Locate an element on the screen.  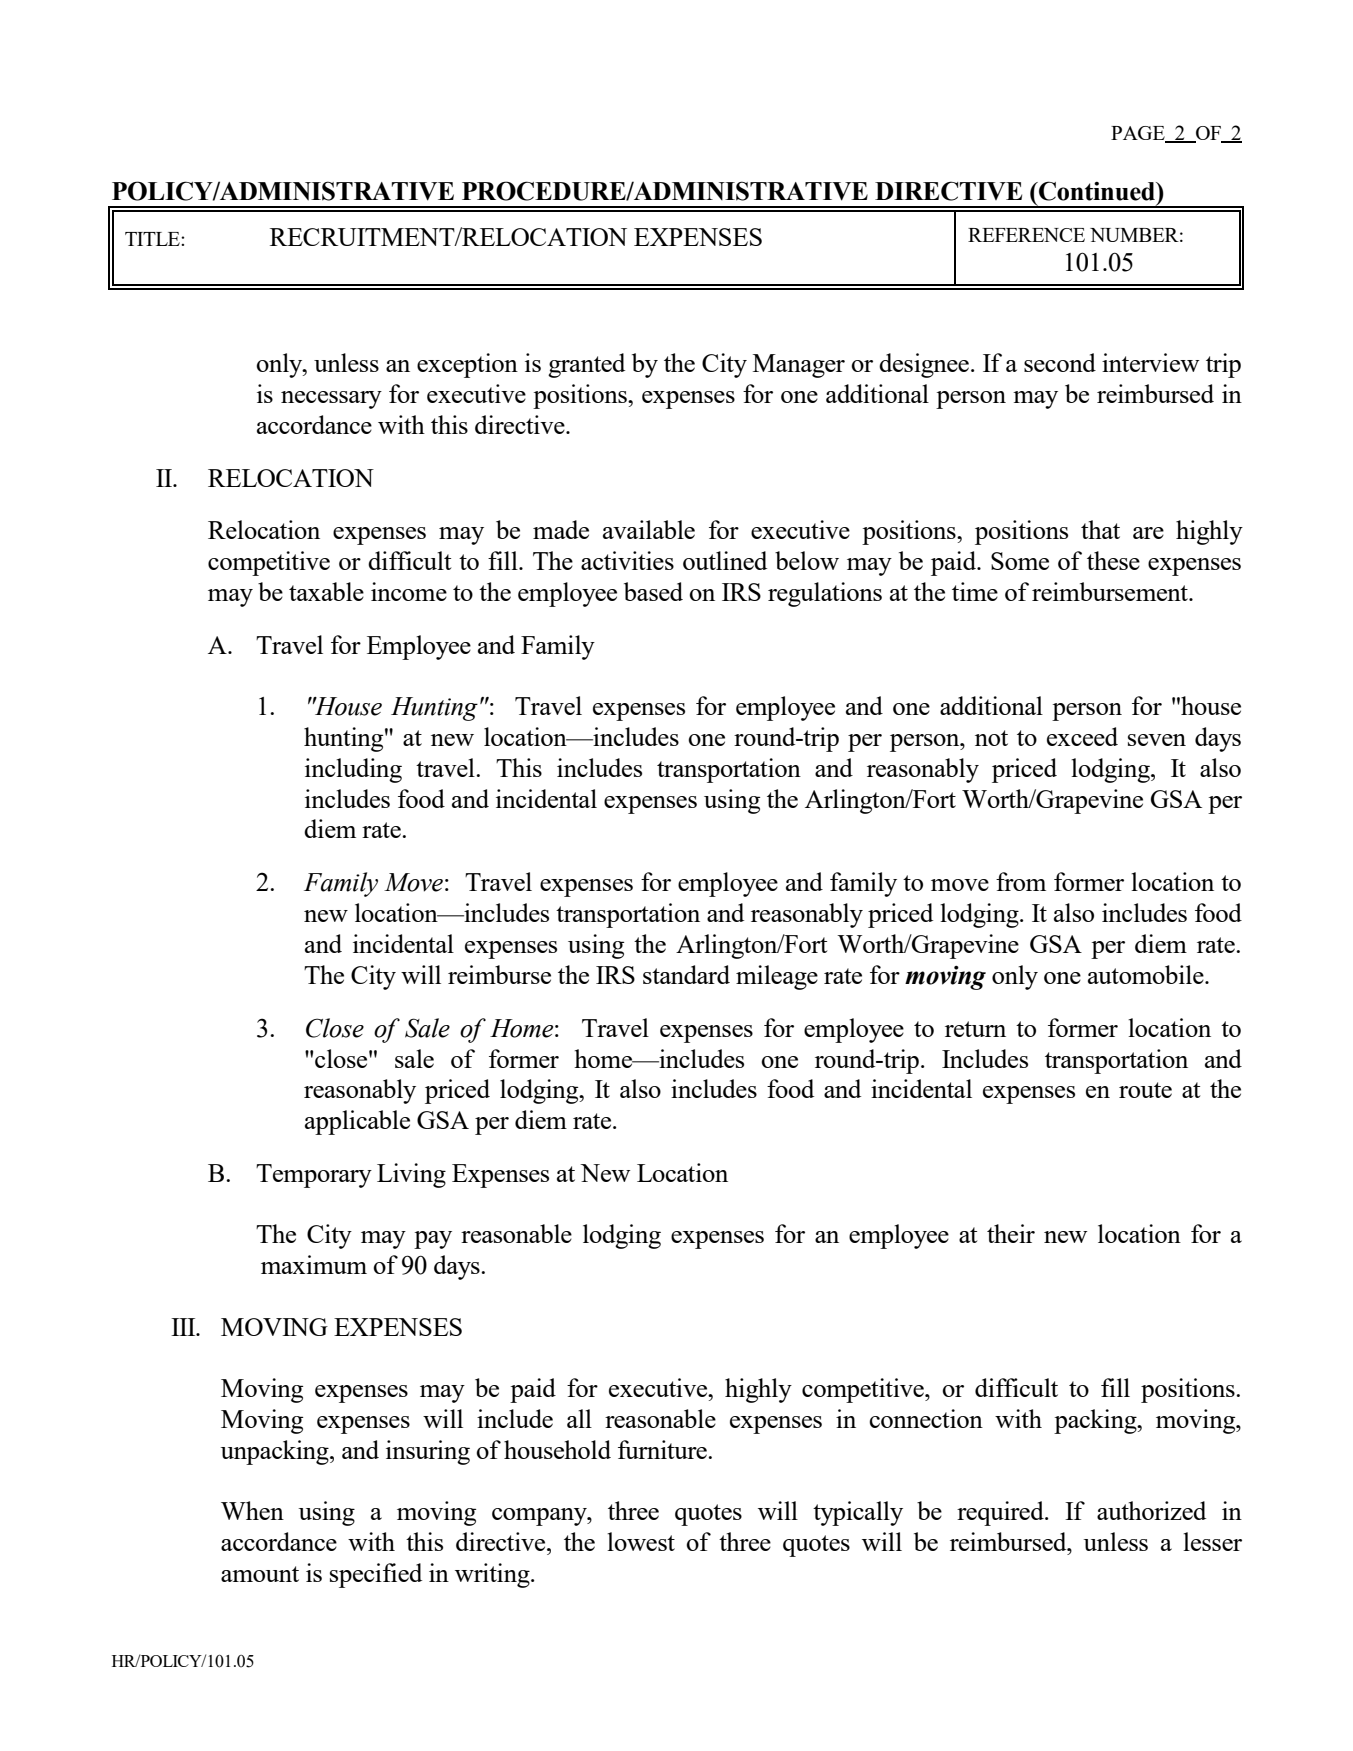
these is located at coordinates (1113, 560).
